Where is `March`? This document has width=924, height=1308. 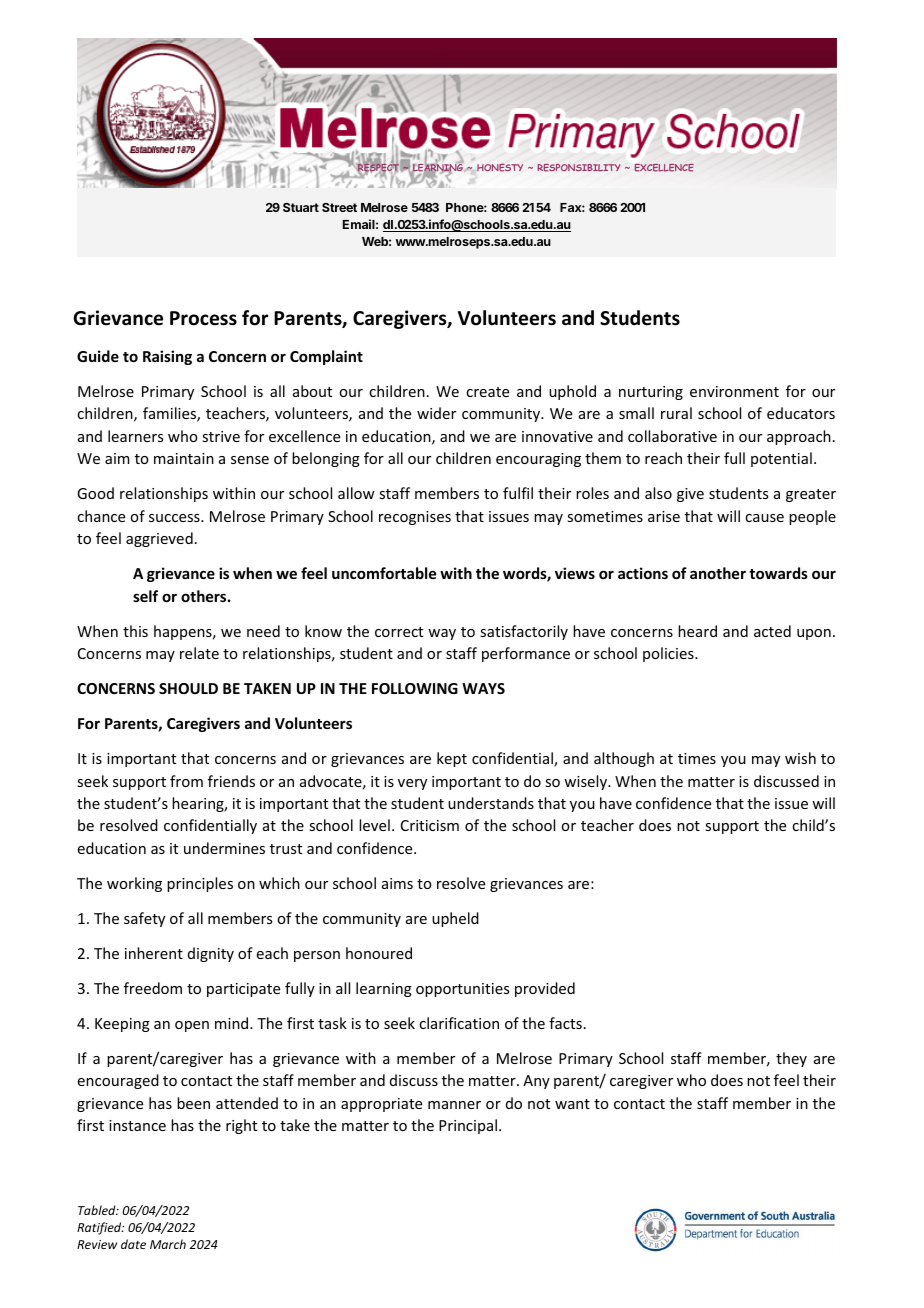 March is located at coordinates (168, 1244).
